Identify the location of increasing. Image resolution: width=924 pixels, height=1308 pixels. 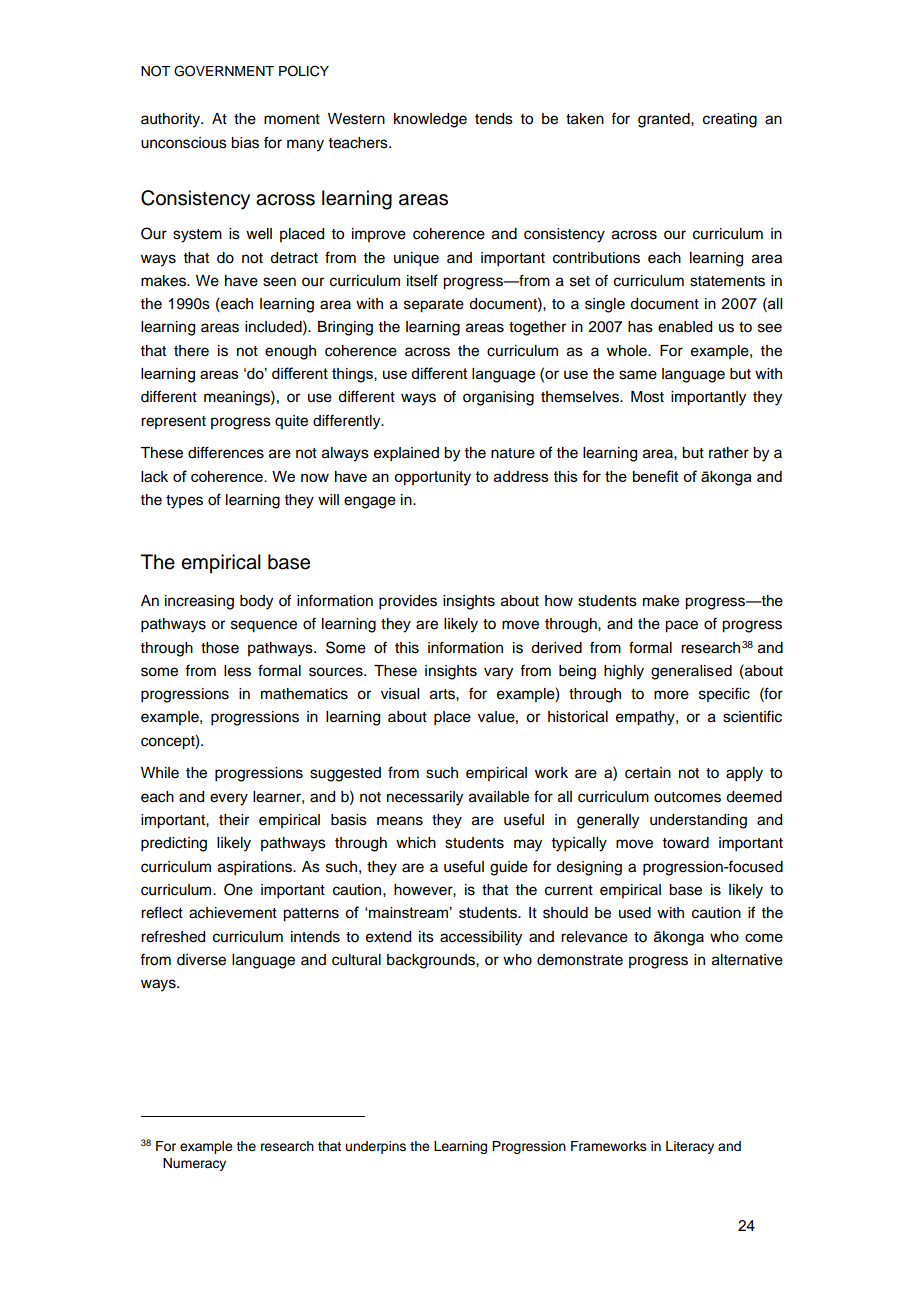
(199, 602).
